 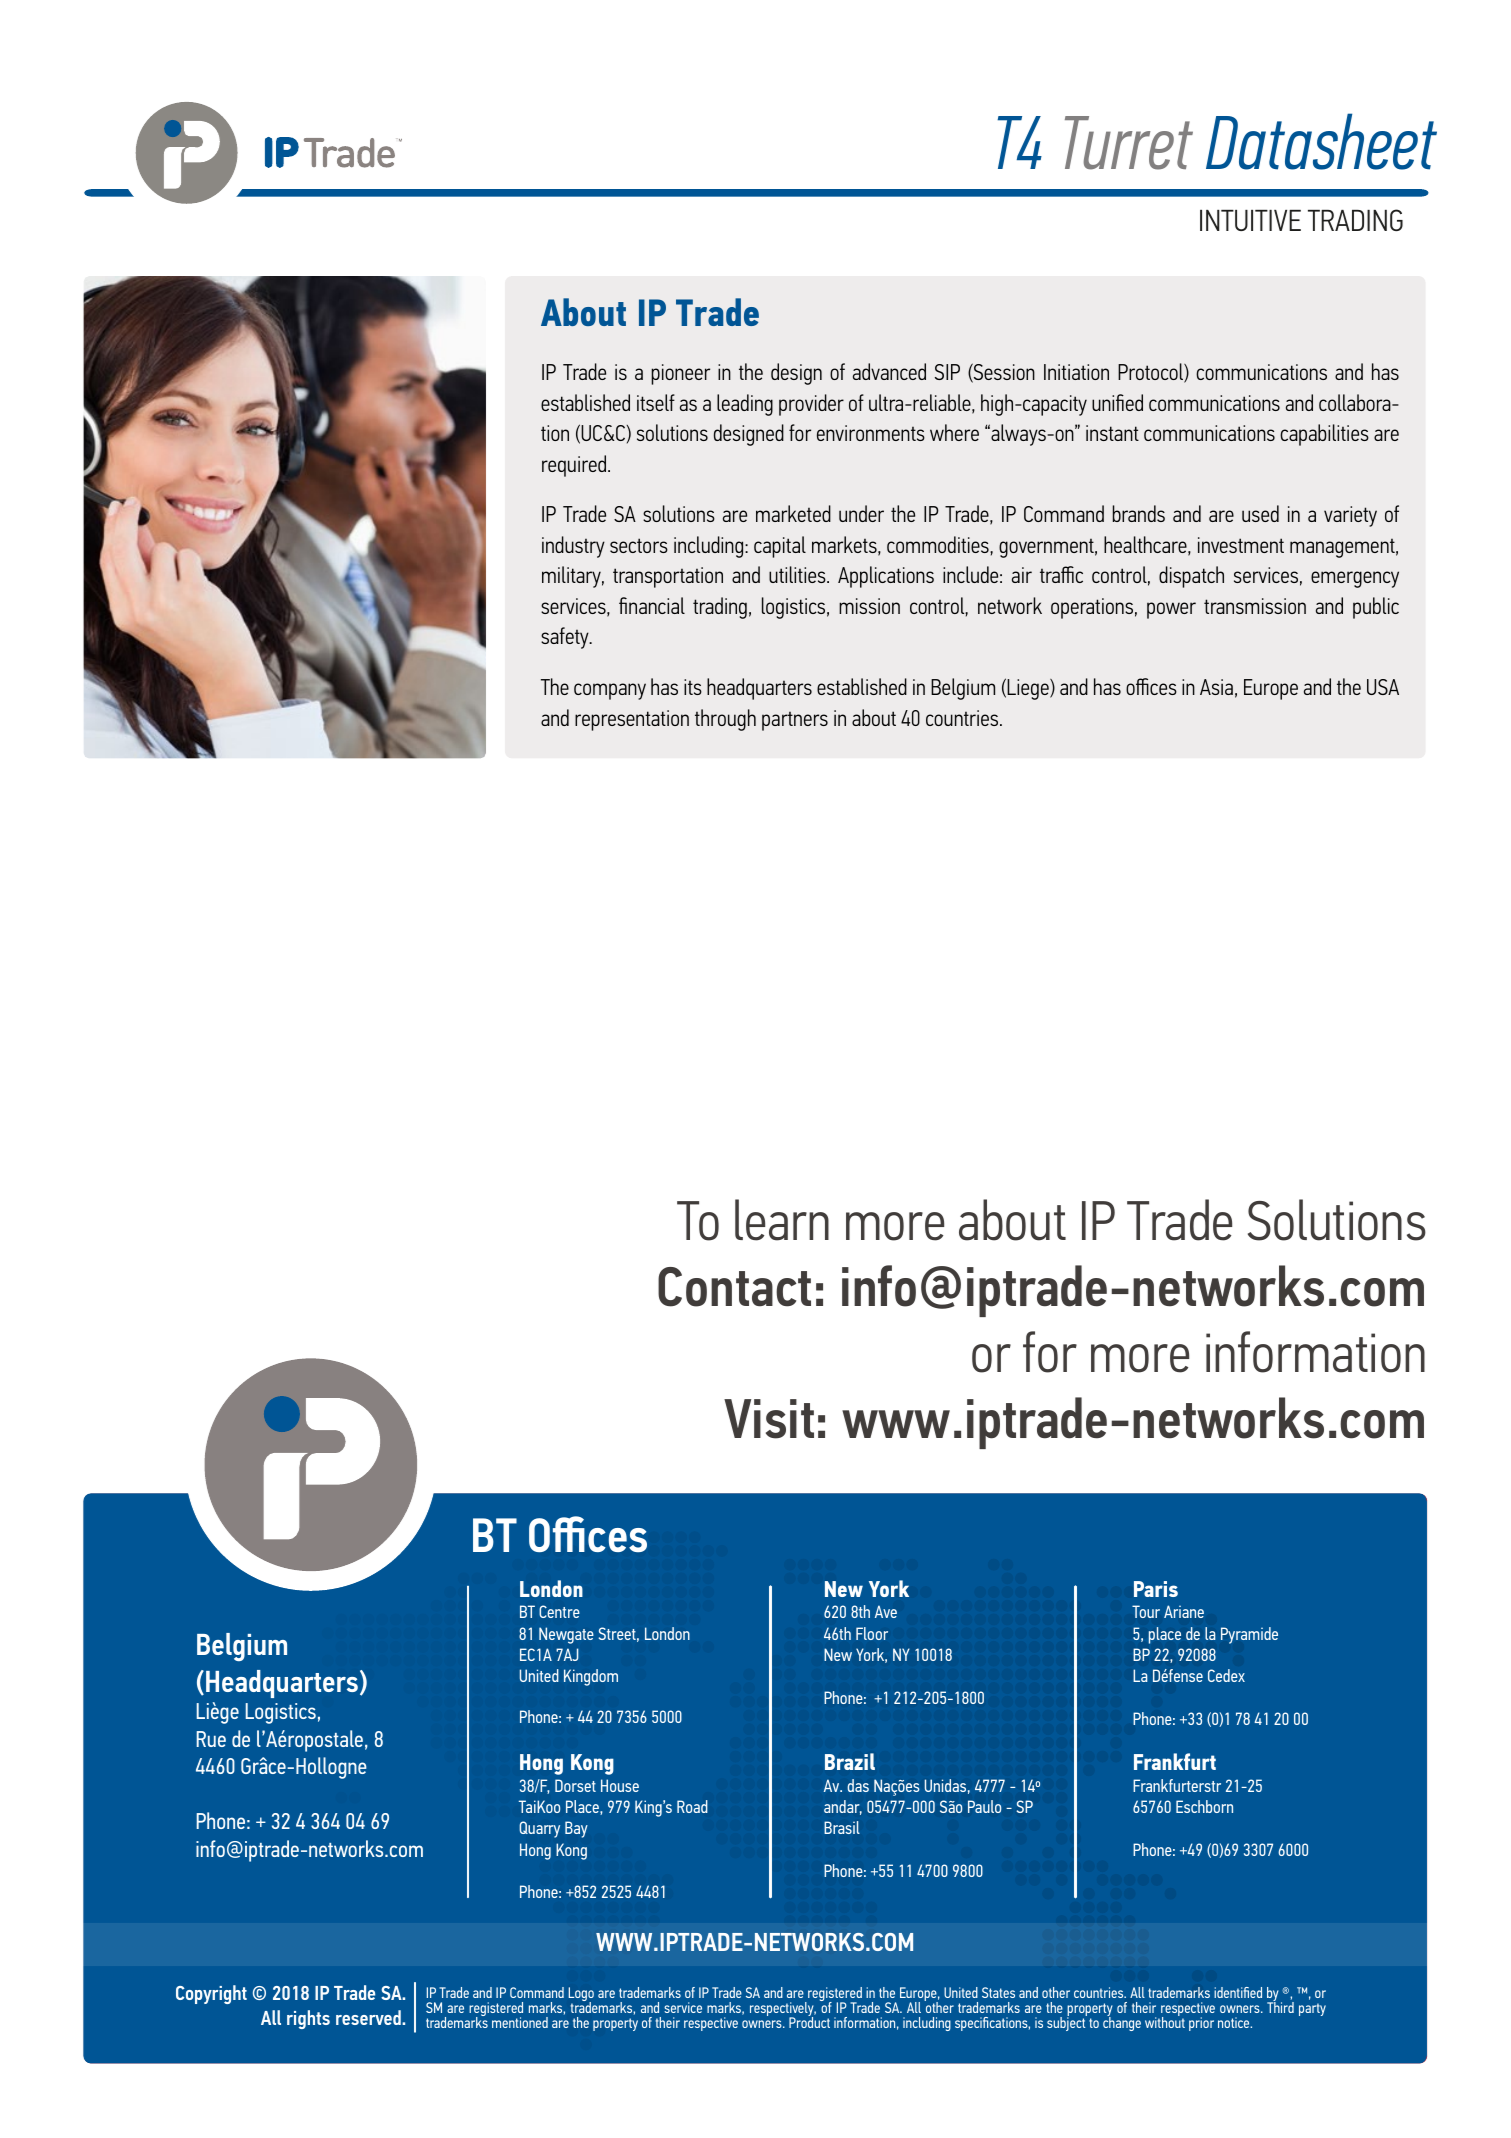 I want to click on Centre, so click(x=559, y=1611).
